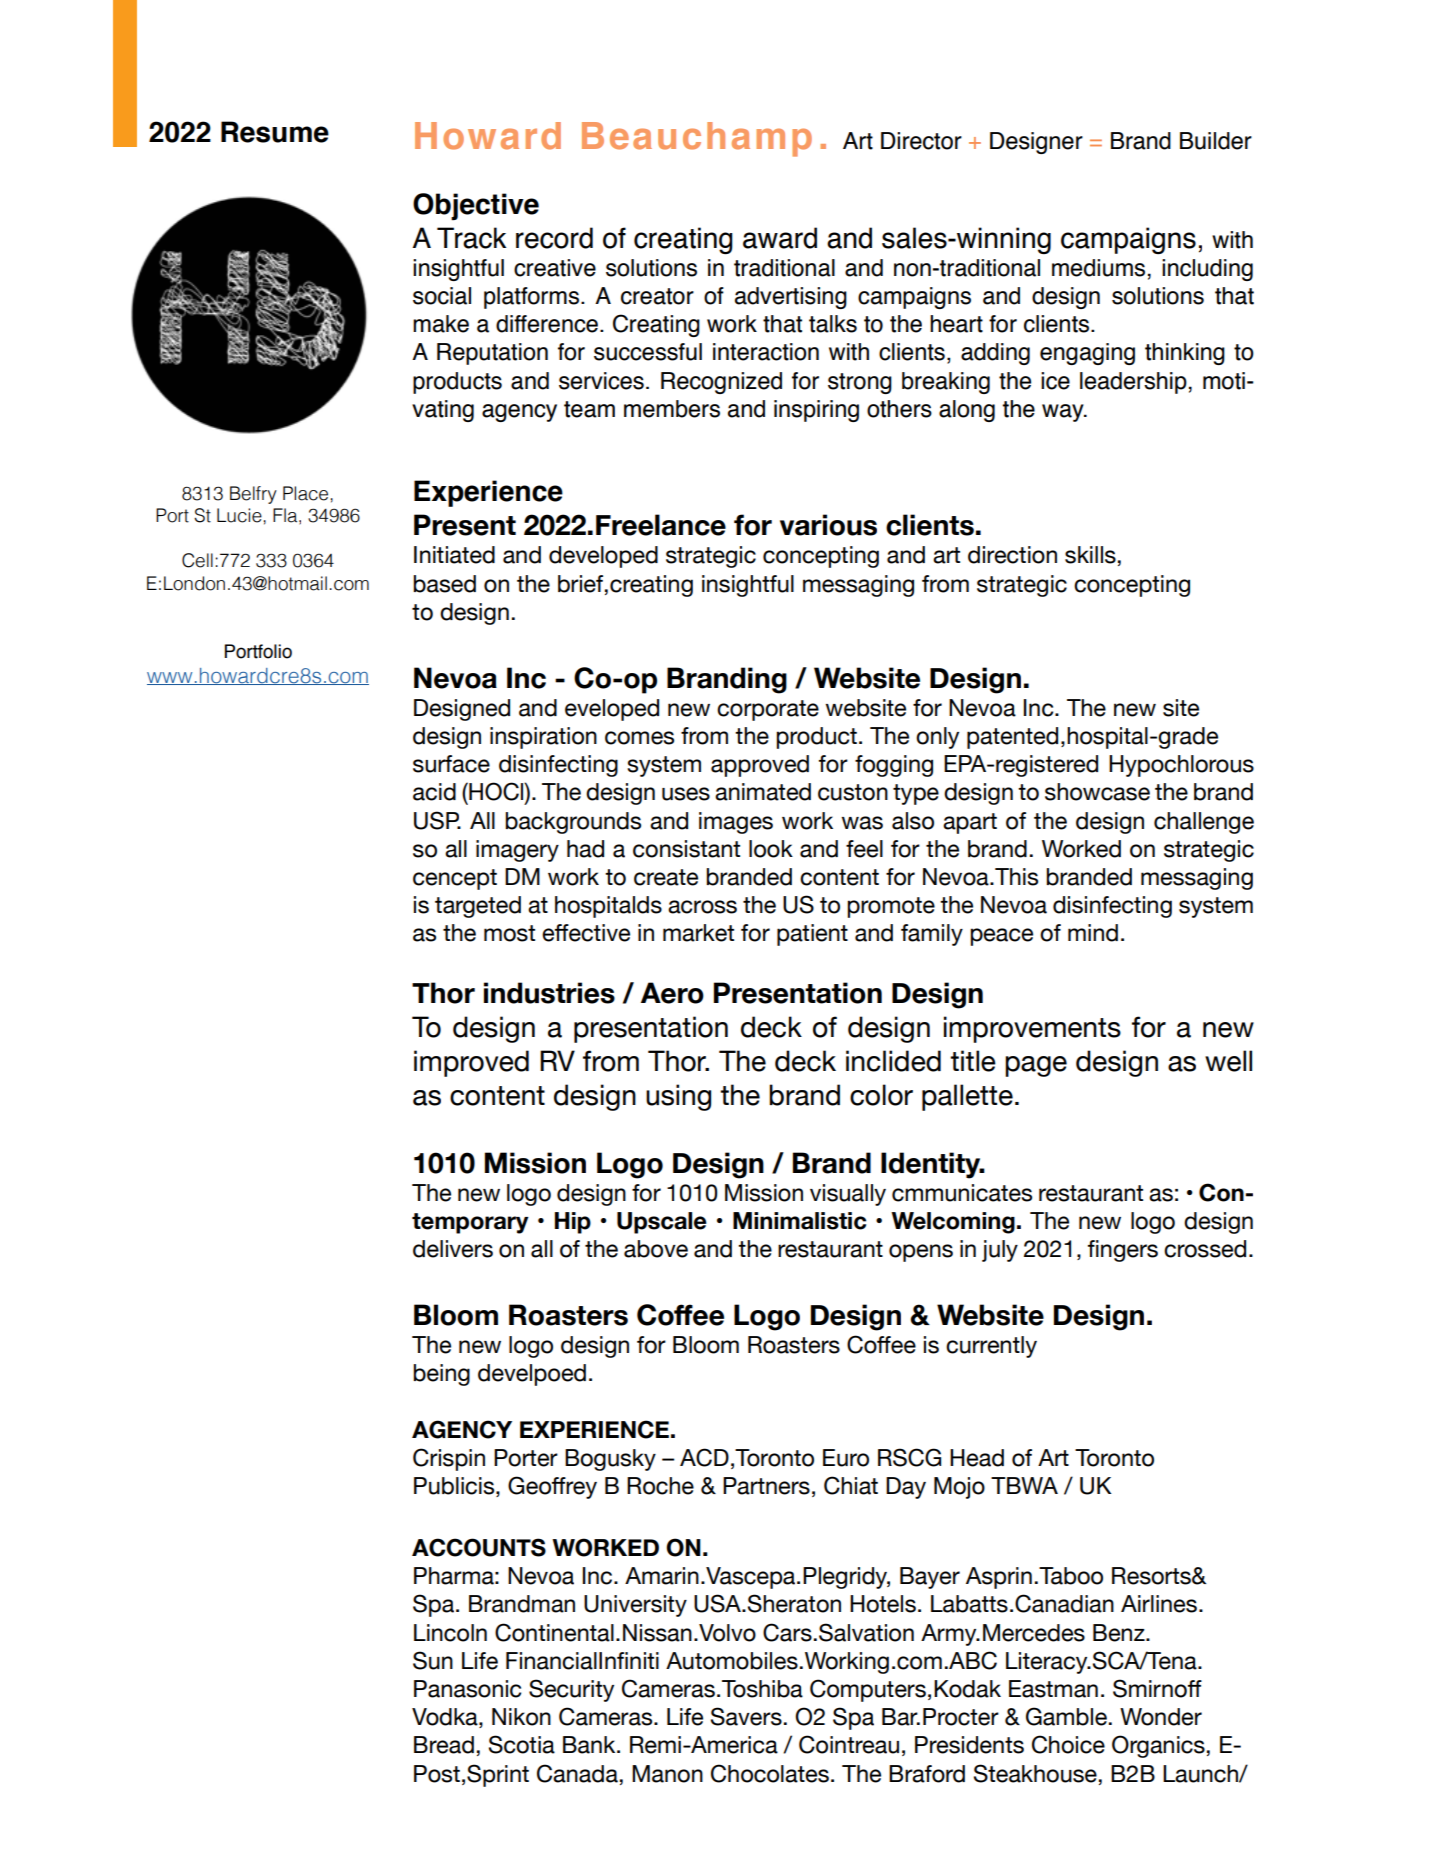  I want to click on Bread, so click(444, 1745).
